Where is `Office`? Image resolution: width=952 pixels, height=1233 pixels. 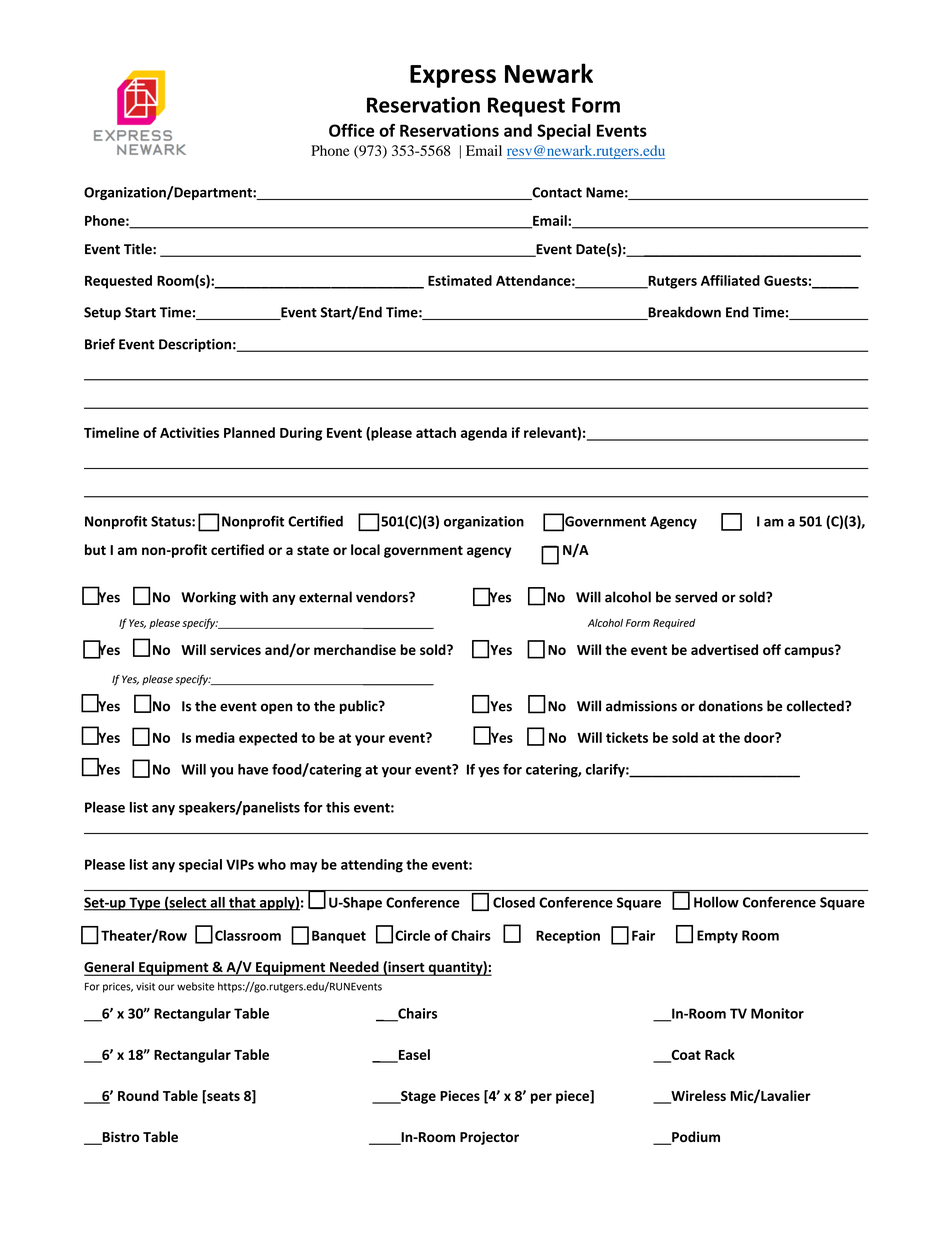 Office is located at coordinates (351, 130).
